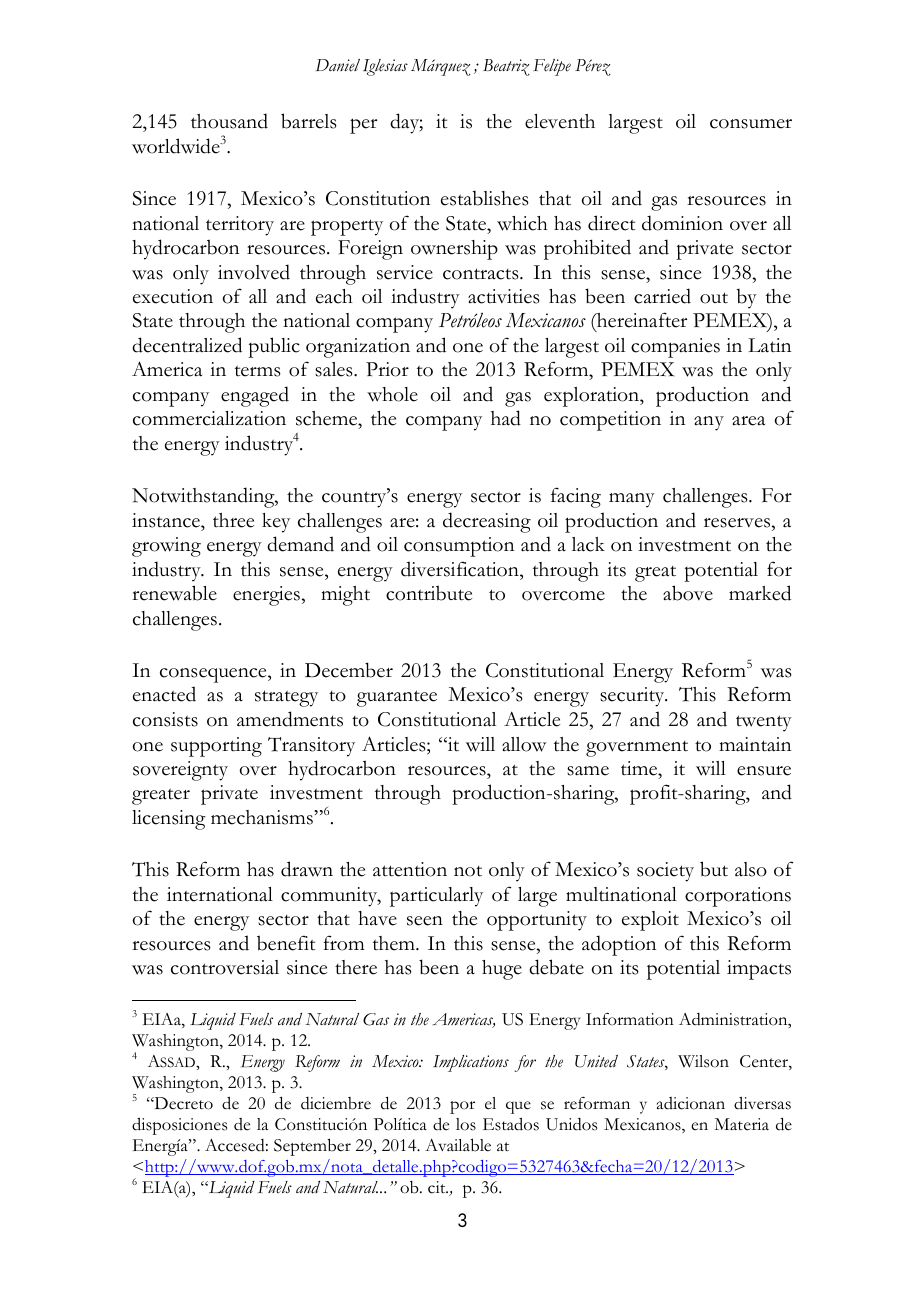 Image resolution: width=924 pixels, height=1308 pixels. Describe the element at coordinates (751, 124) in the screenshot. I see `consumer` at that location.
